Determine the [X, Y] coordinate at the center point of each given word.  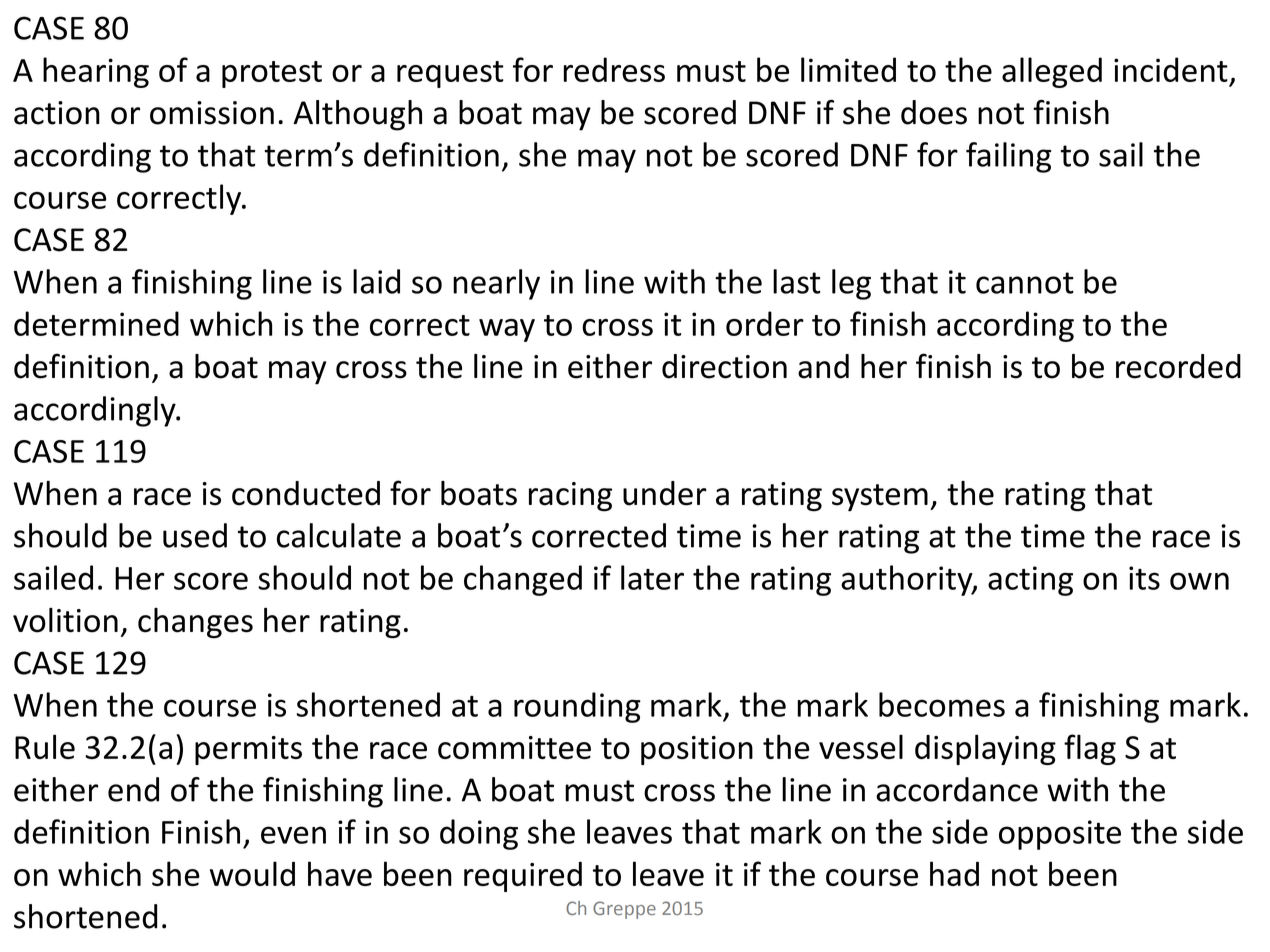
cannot [1025, 283]
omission [212, 113]
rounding [577, 707]
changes [195, 623]
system [880, 498]
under [665, 493]
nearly [496, 284]
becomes [942, 704]
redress [614, 69]
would [252, 873]
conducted [306, 493]
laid [376, 281]
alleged [1052, 72]
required [523, 876]
